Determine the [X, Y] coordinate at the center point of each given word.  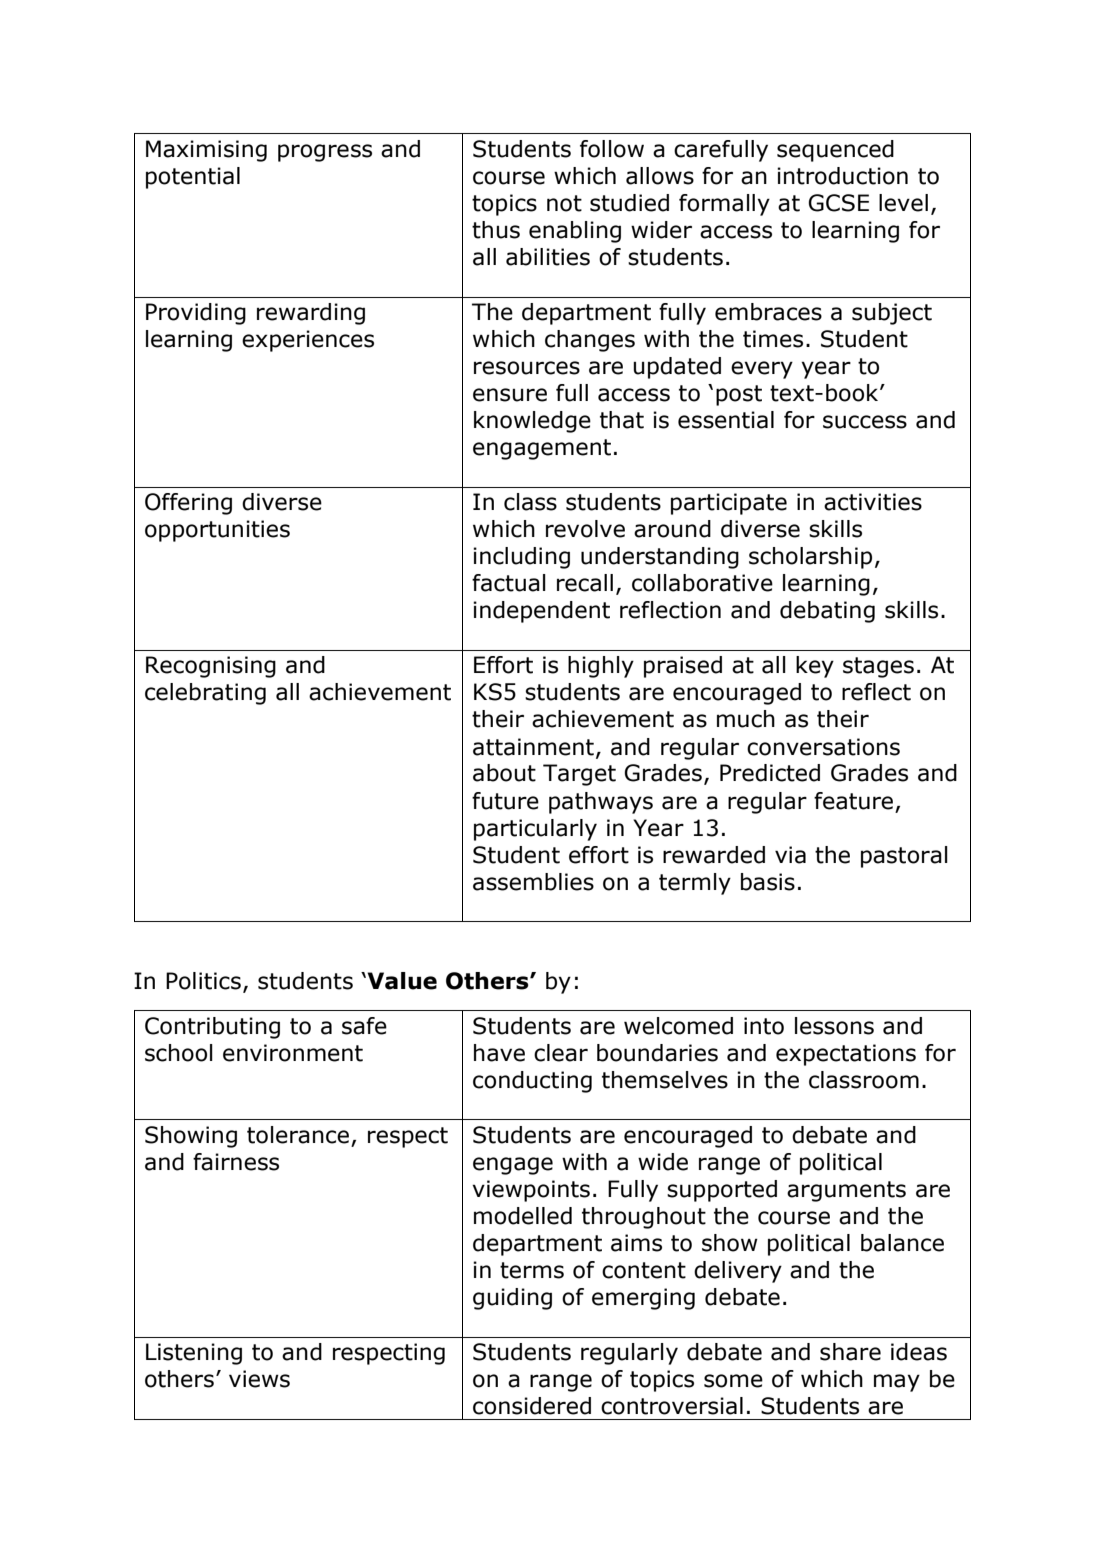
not [564, 203]
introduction [842, 176]
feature [853, 801]
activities [873, 502]
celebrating [205, 694]
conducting [532, 1082]
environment [293, 1053]
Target [579, 775]
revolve [585, 529]
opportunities [217, 531]
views [259, 1379]
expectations [846, 1055]
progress [325, 153]
